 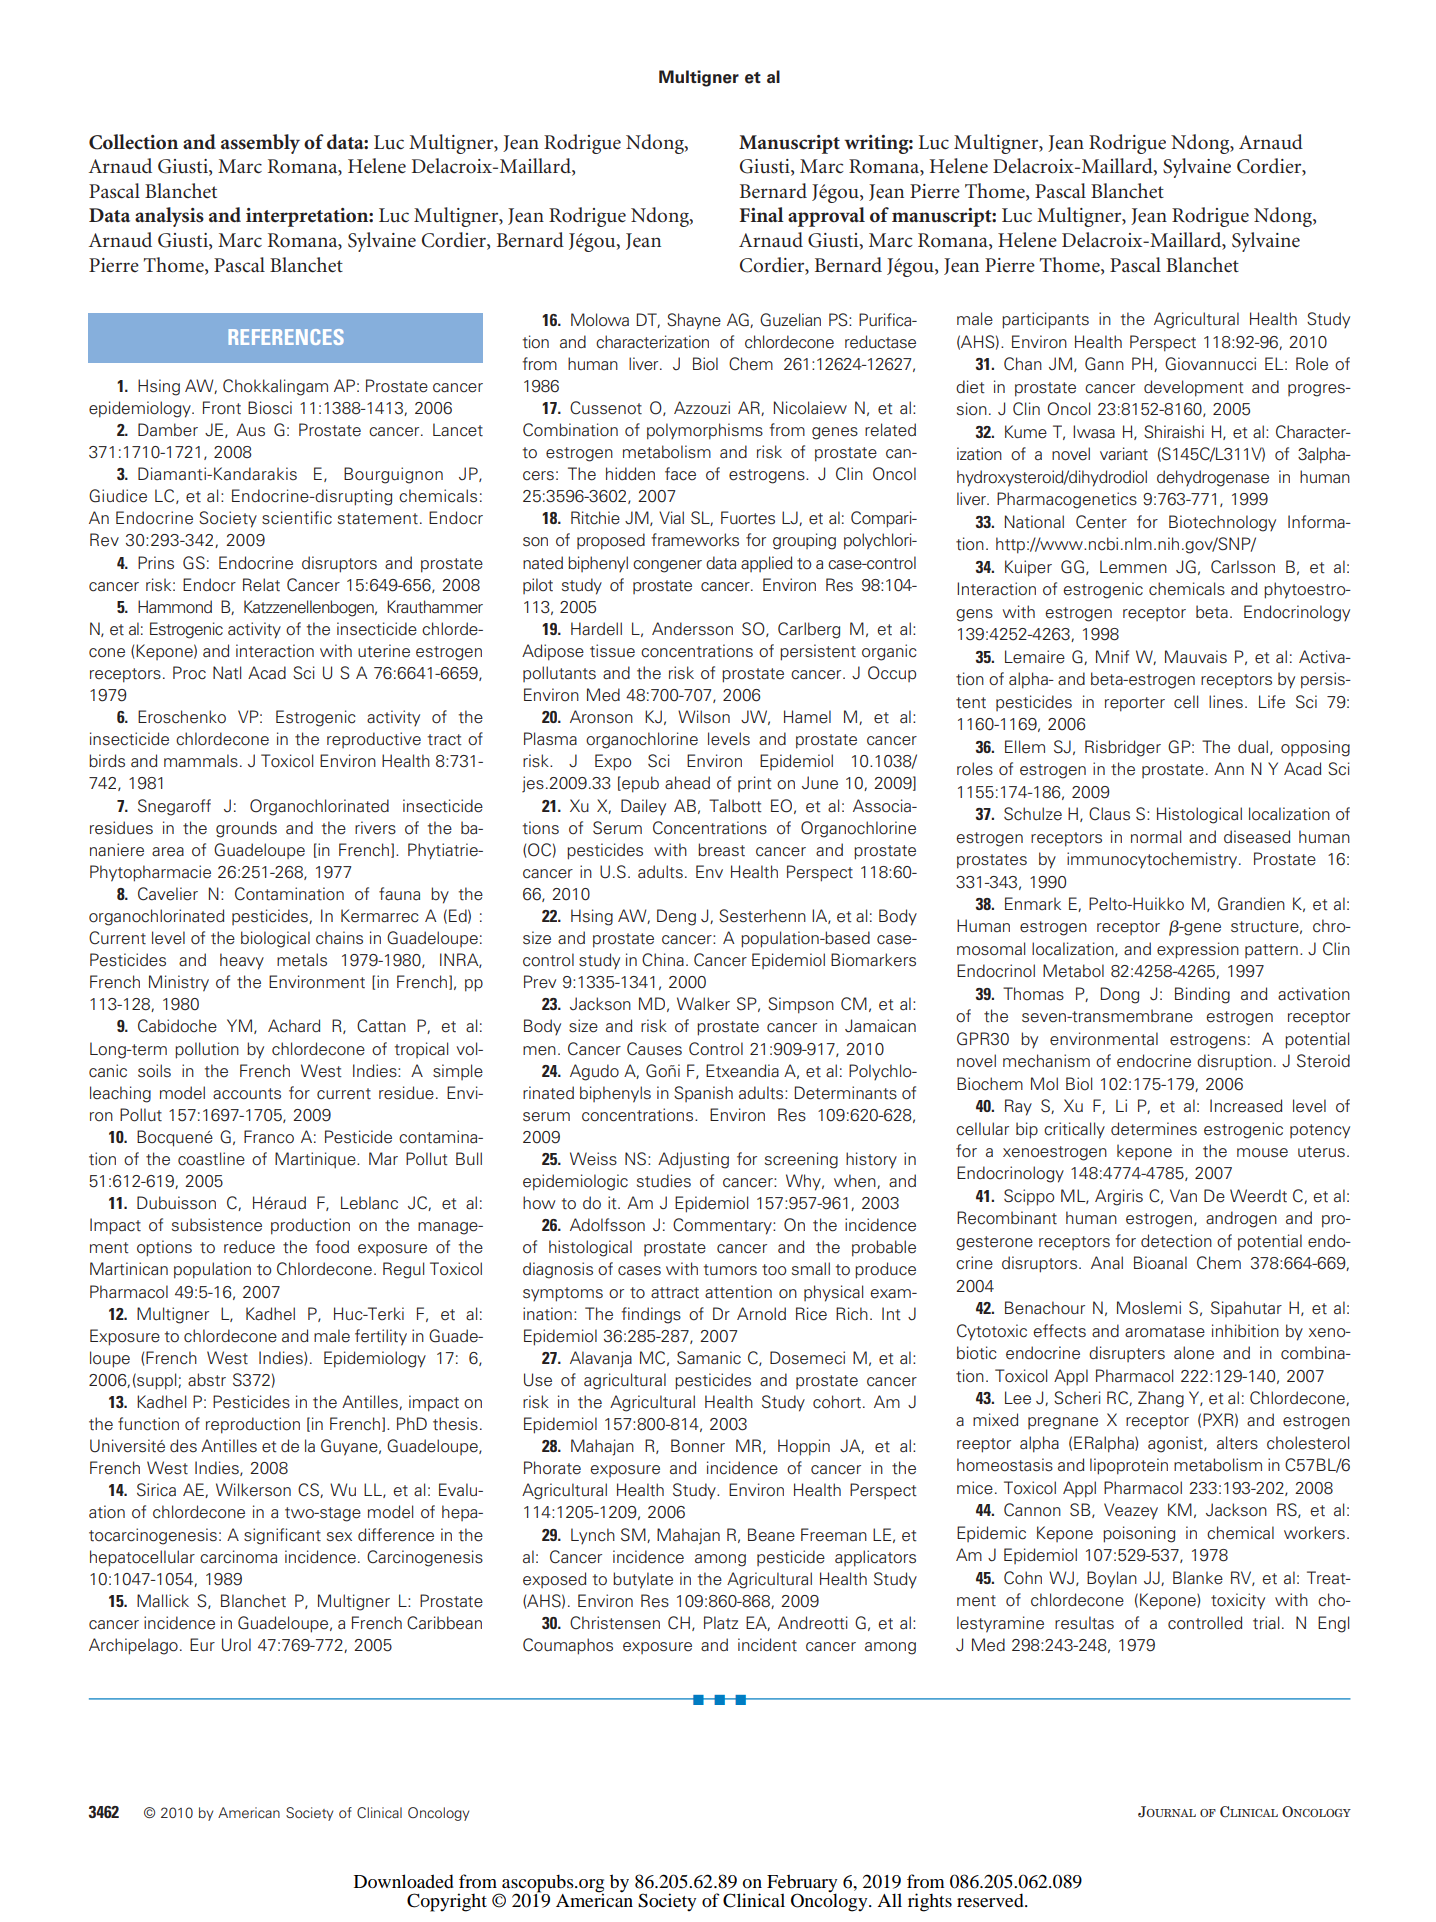 I want to click on participants, so click(x=1045, y=320).
